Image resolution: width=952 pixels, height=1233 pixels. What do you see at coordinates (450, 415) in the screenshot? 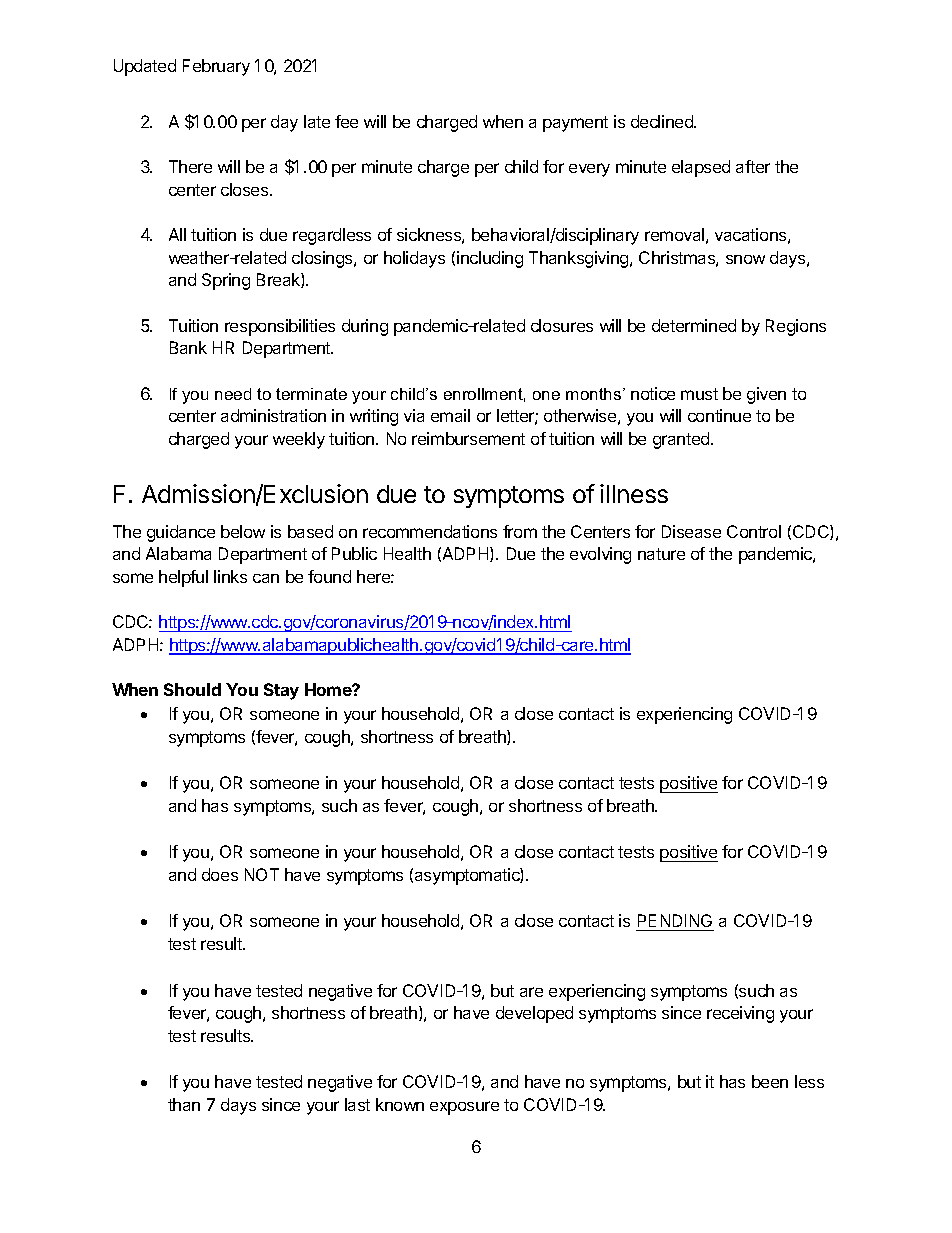
I see `email` at bounding box center [450, 415].
